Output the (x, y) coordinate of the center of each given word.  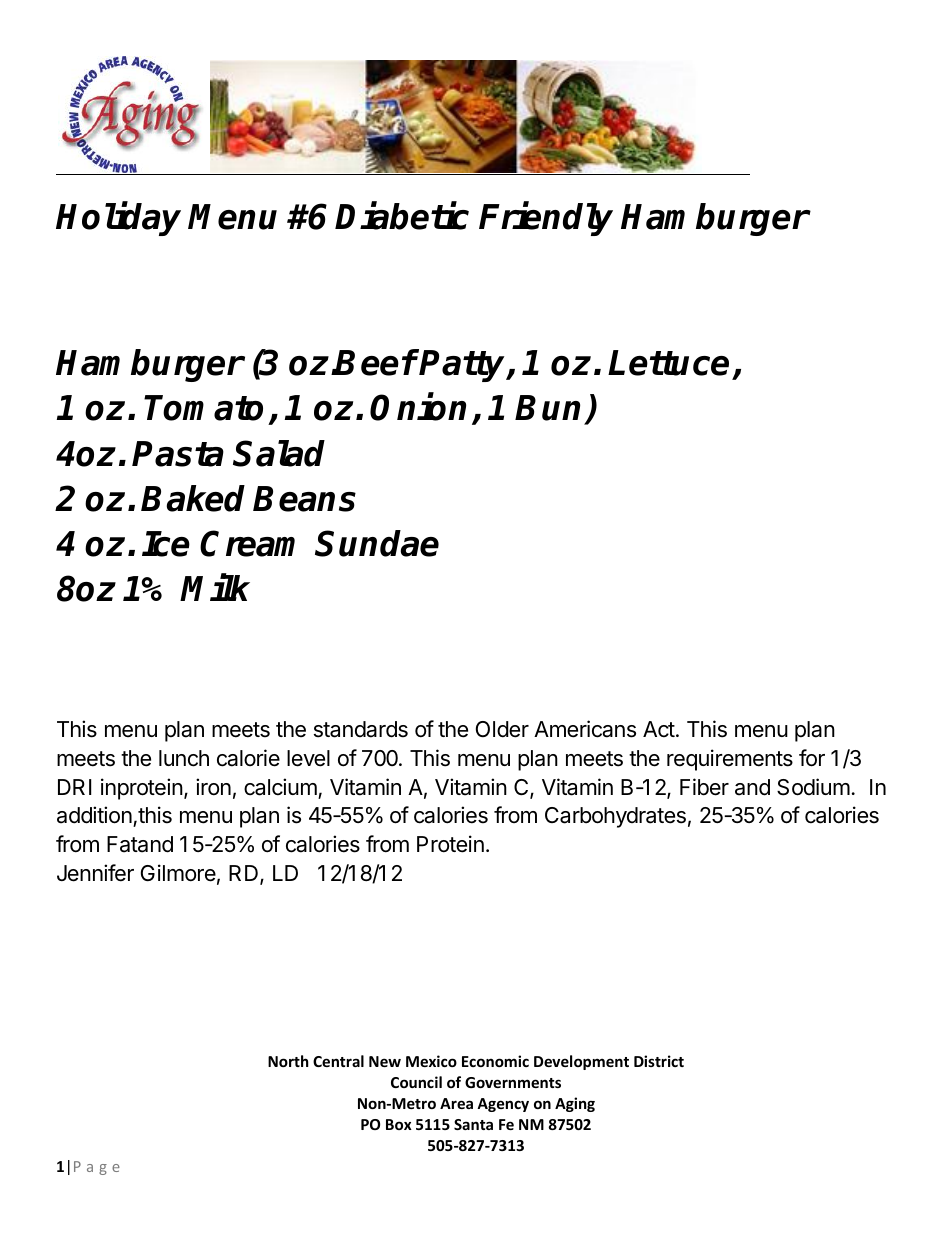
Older (502, 729)
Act (659, 729)
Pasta (178, 454)
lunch (184, 758)
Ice (166, 544)
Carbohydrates (615, 817)
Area (456, 1103)
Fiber (704, 787)
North (288, 1061)
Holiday (118, 219)
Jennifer (95, 873)
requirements (730, 760)
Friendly (546, 219)
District (659, 1061)
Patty (463, 366)
